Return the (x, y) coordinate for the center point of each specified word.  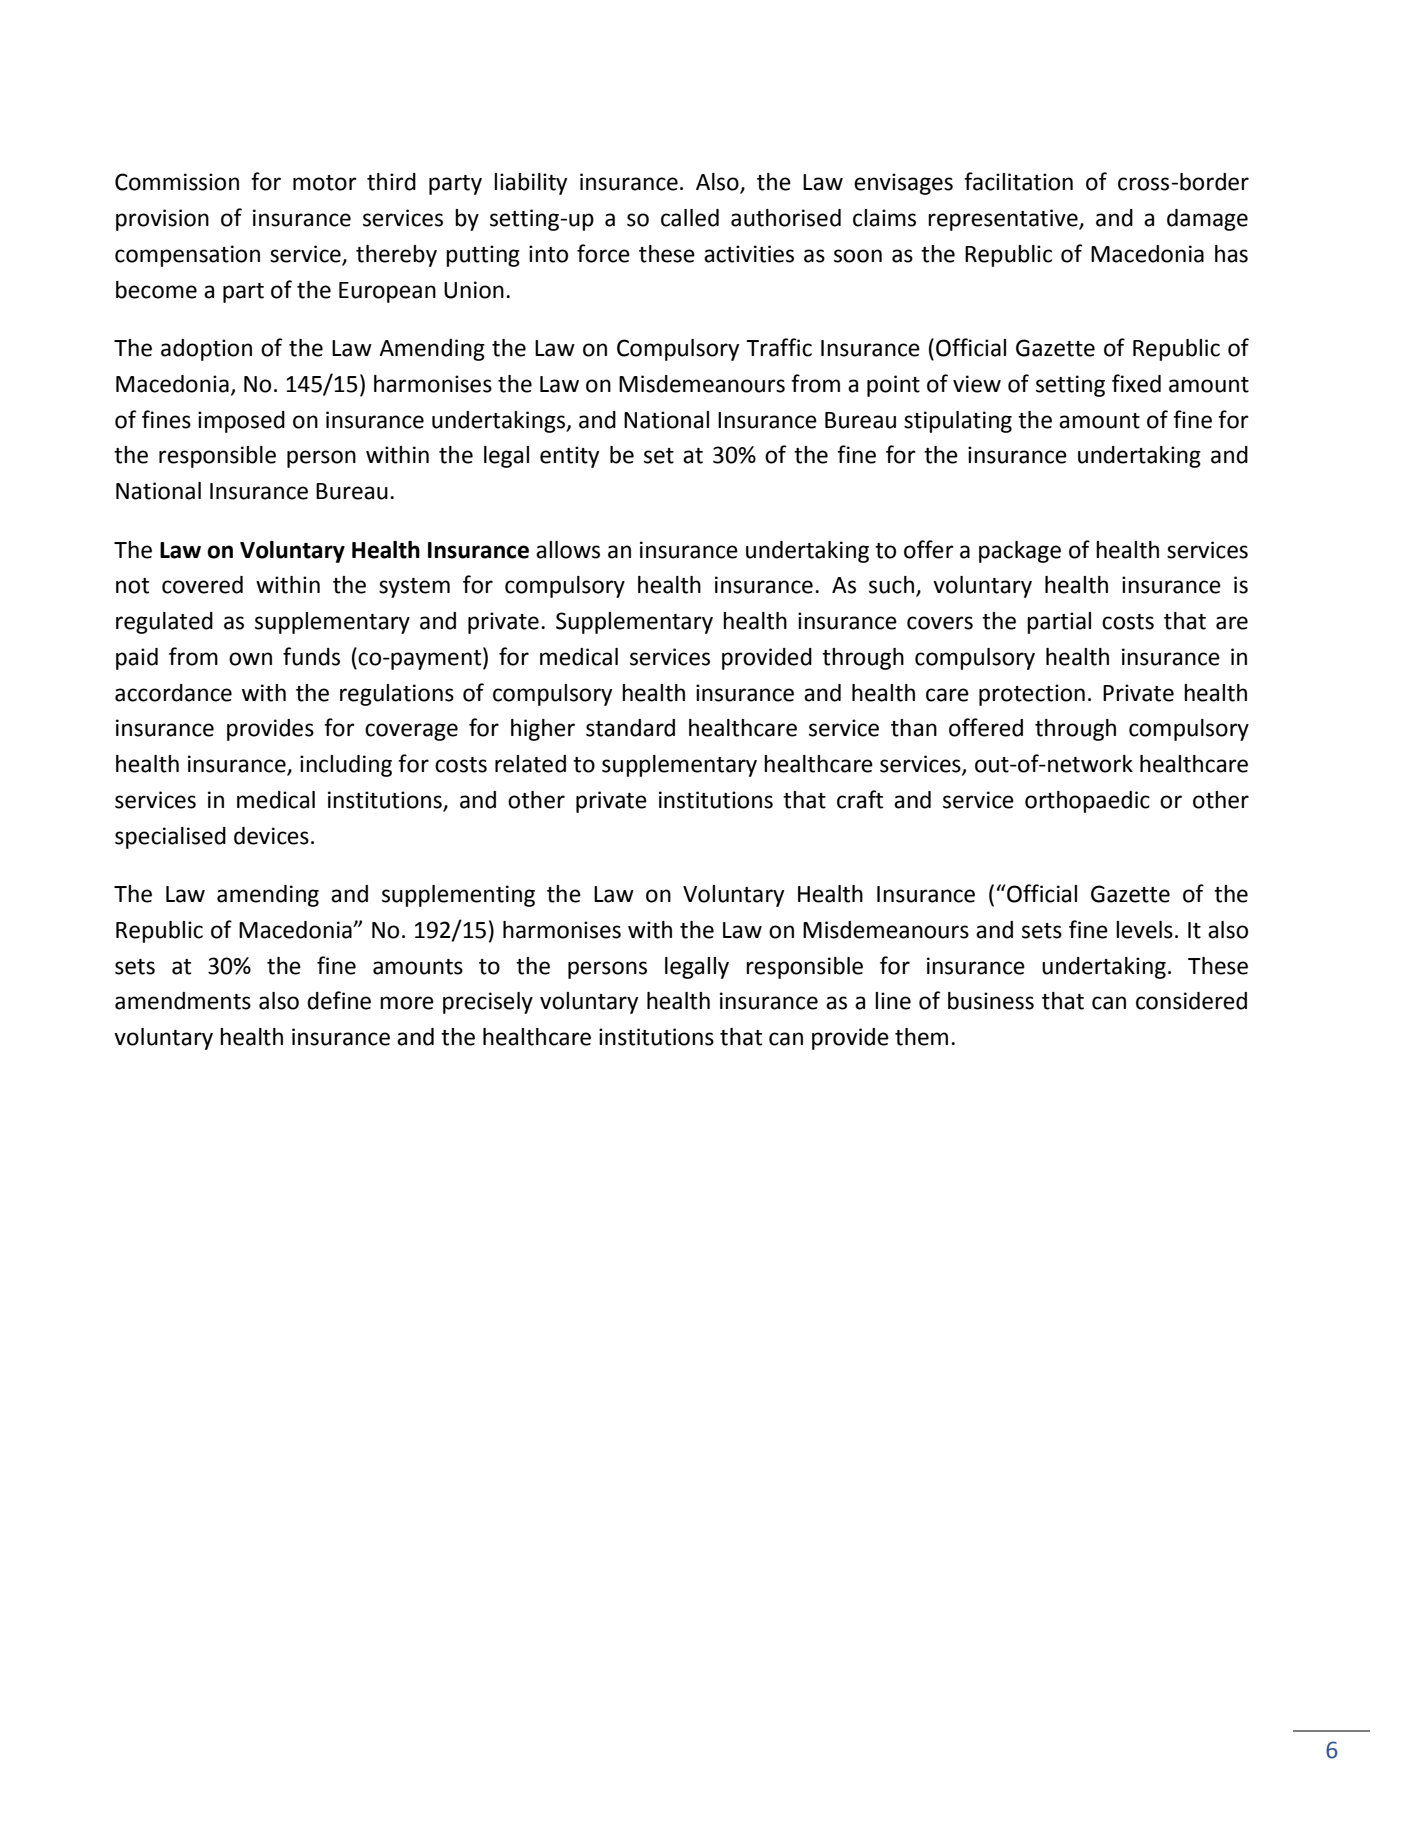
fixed (1136, 383)
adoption (206, 350)
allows (568, 550)
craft (860, 799)
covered (202, 585)
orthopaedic (1087, 802)
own (250, 659)
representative (1004, 220)
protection (1032, 695)
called (690, 218)
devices (271, 836)
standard (630, 728)
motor (325, 183)
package (1020, 552)
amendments (183, 1001)
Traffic (779, 347)
